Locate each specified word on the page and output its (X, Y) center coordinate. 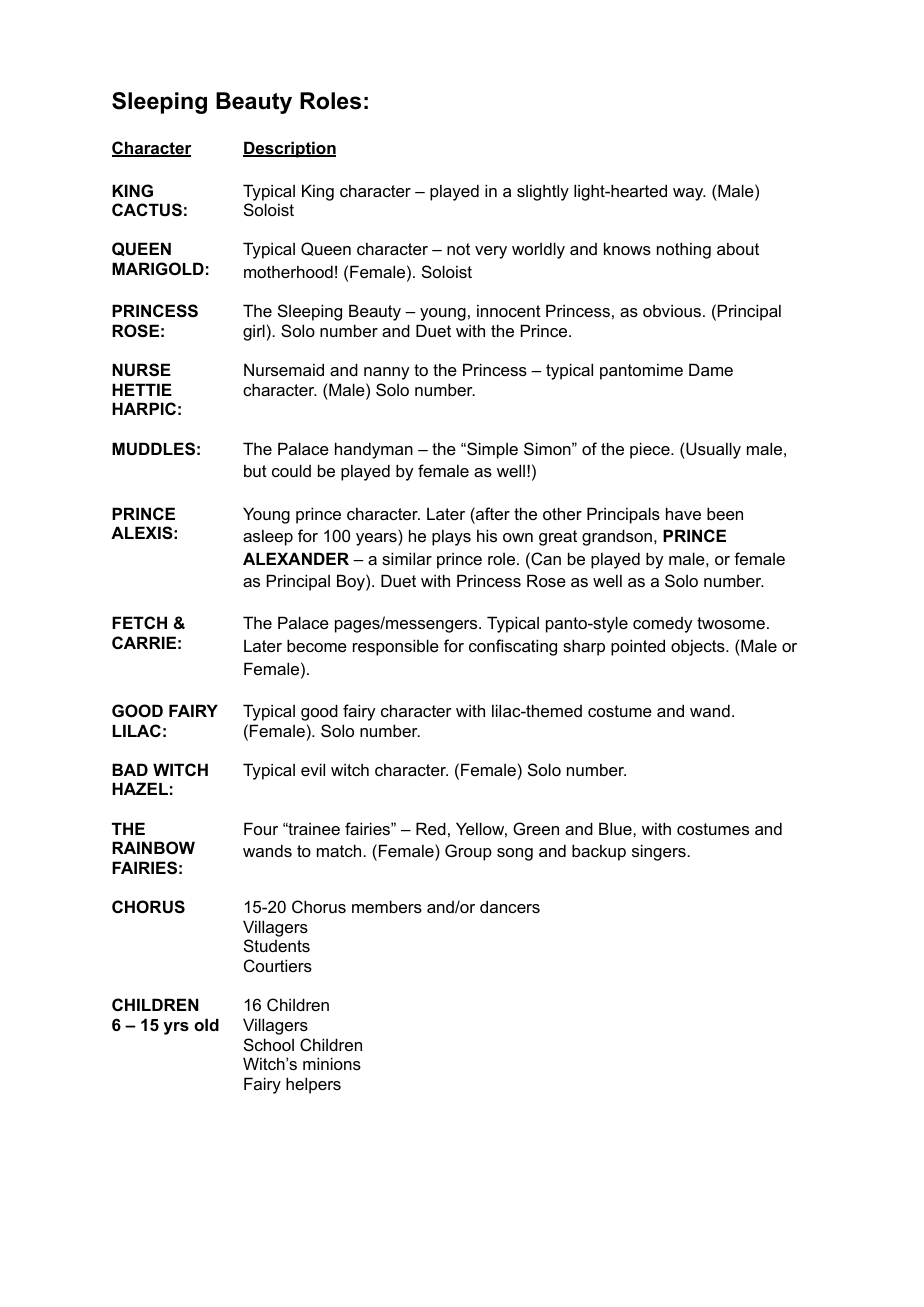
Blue (616, 828)
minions (332, 1063)
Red (431, 828)
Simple (491, 450)
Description (289, 149)
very (491, 252)
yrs (176, 1028)
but (255, 470)
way (689, 194)
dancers (510, 906)
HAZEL (140, 788)
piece (651, 450)
